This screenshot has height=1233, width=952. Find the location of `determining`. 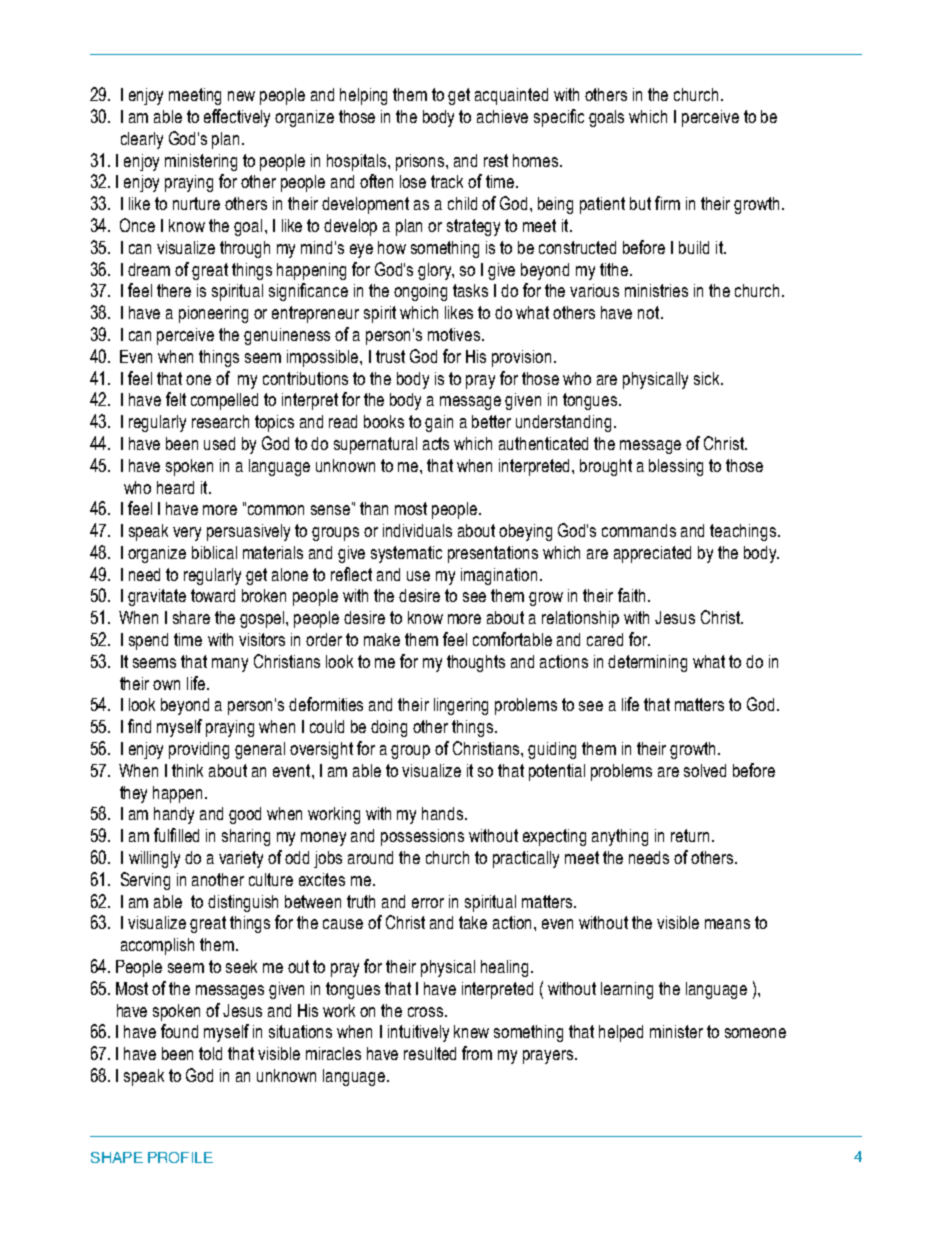

determining is located at coordinates (647, 663).
